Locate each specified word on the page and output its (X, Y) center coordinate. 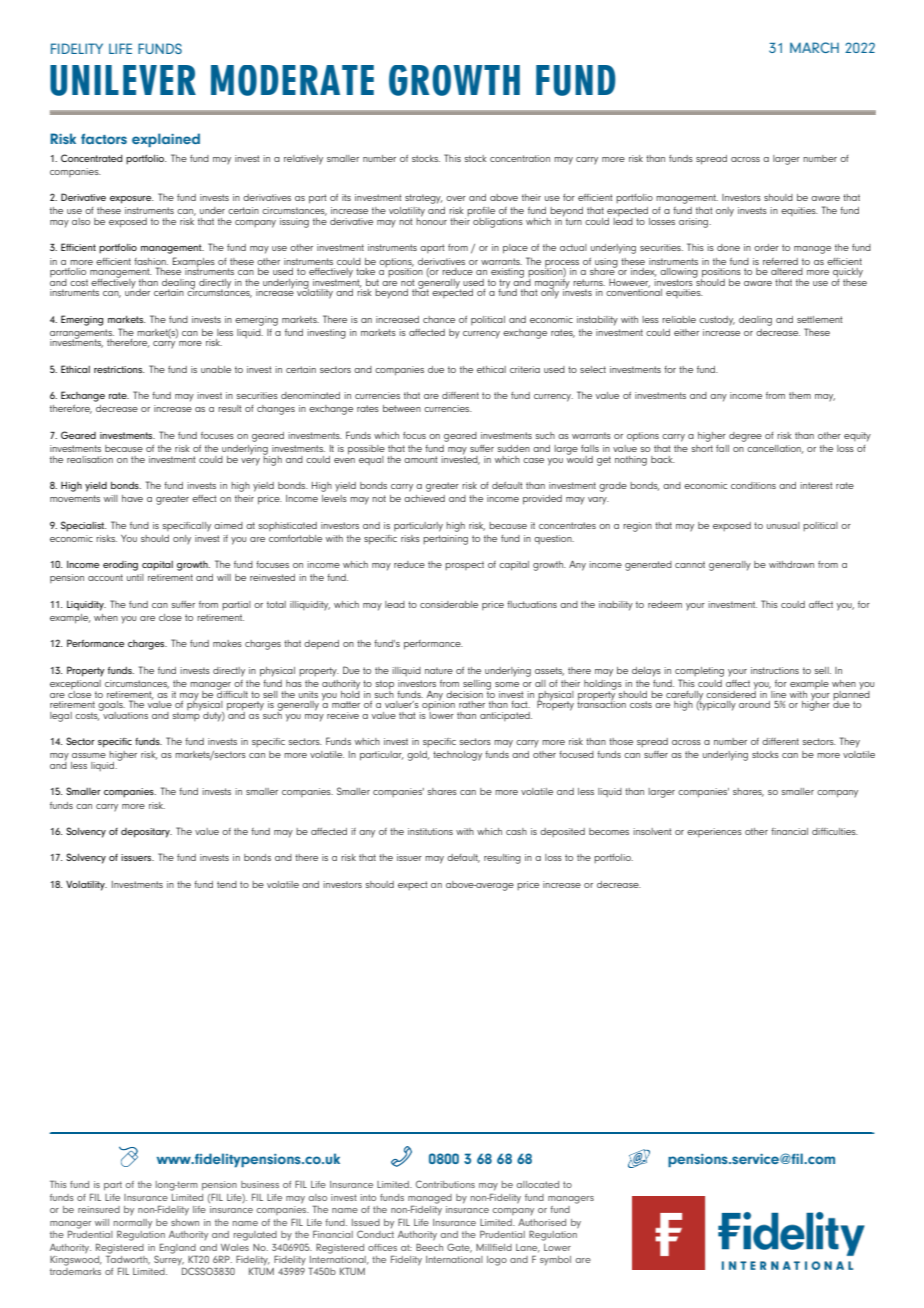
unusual (783, 525)
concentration (520, 158)
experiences (714, 832)
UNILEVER (123, 80)
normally (133, 1223)
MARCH (814, 47)
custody (717, 321)
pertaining (445, 540)
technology (457, 756)
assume (89, 755)
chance (439, 319)
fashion (151, 261)
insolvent (652, 831)
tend (227, 884)
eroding (120, 566)
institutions (430, 831)
